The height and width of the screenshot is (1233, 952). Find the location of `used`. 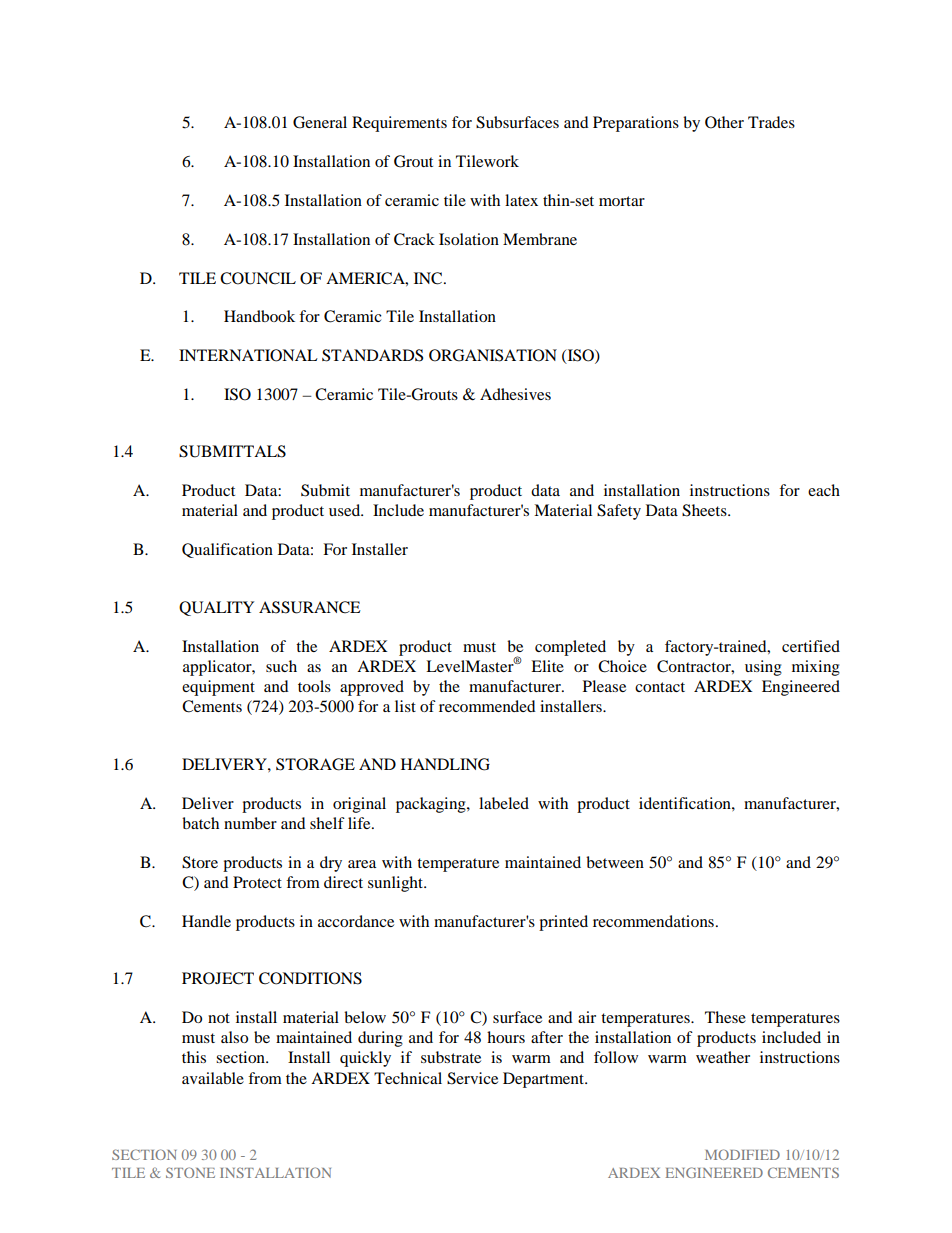

used is located at coordinates (346, 510).
